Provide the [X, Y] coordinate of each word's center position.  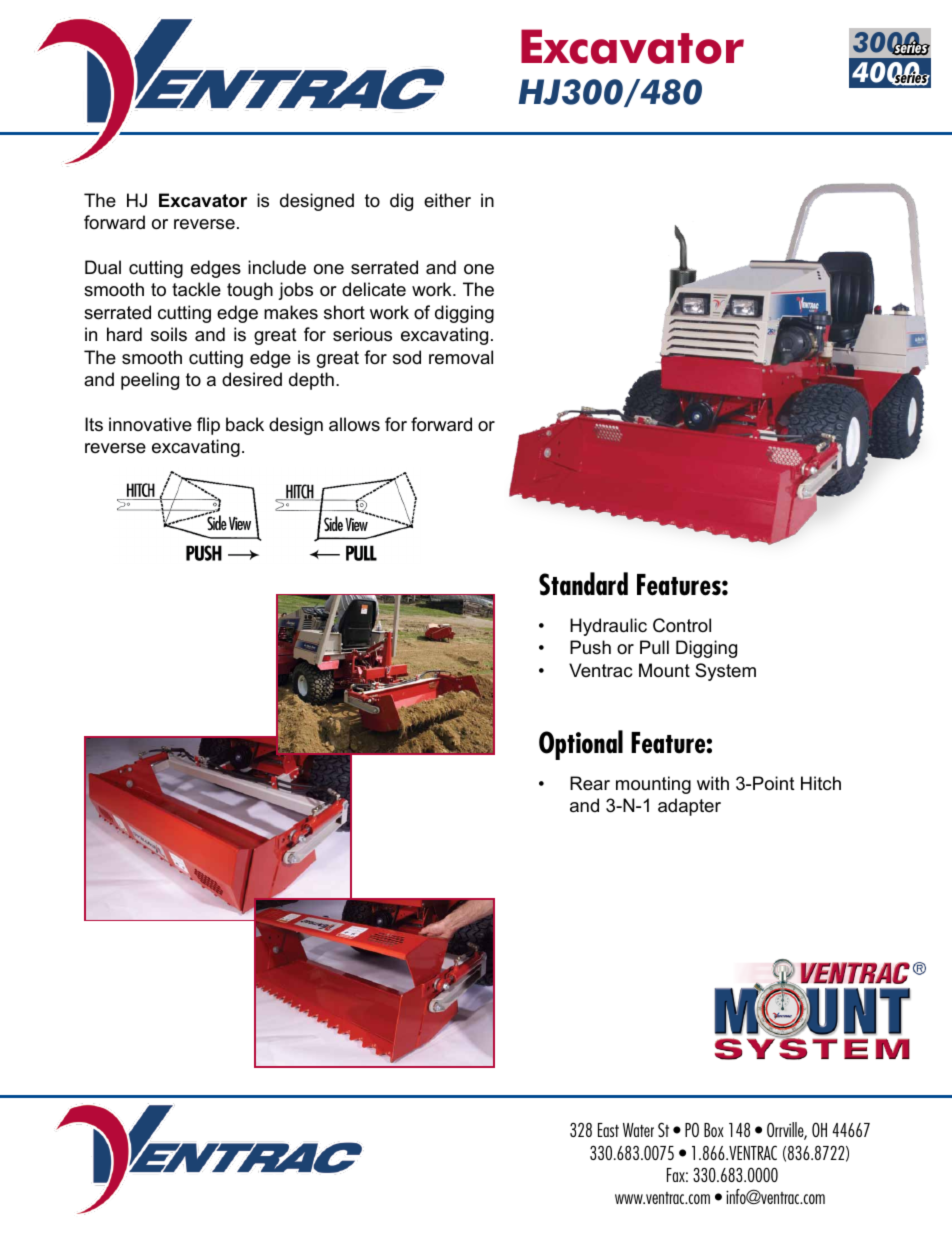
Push [590, 647]
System [725, 672]
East [608, 1130]
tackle [196, 289]
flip [208, 426]
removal [461, 357]
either [447, 200]
